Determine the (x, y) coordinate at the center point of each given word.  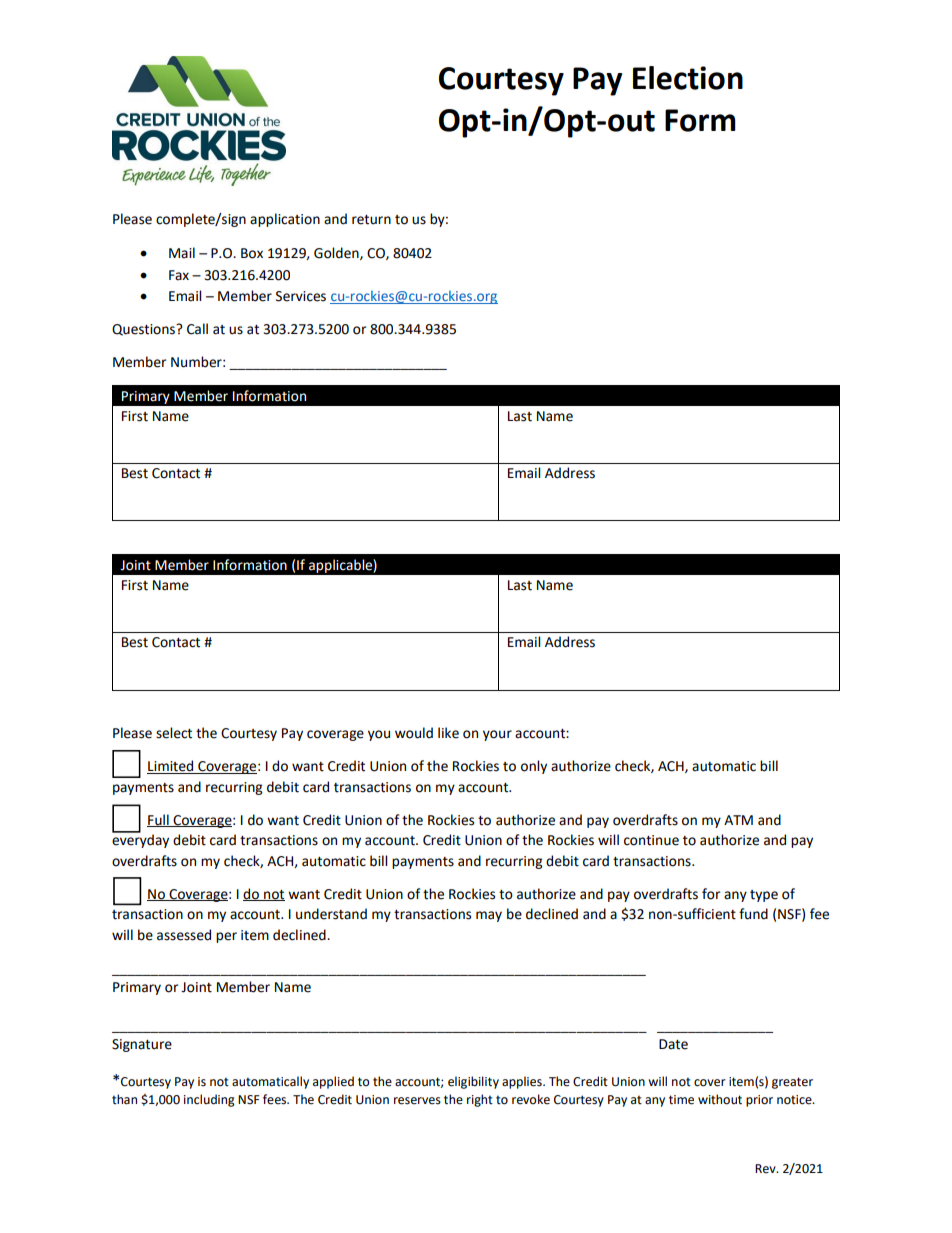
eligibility (473, 1082)
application (285, 220)
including (209, 1100)
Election (688, 78)
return (371, 220)
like (448, 733)
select (174, 733)
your (497, 735)
